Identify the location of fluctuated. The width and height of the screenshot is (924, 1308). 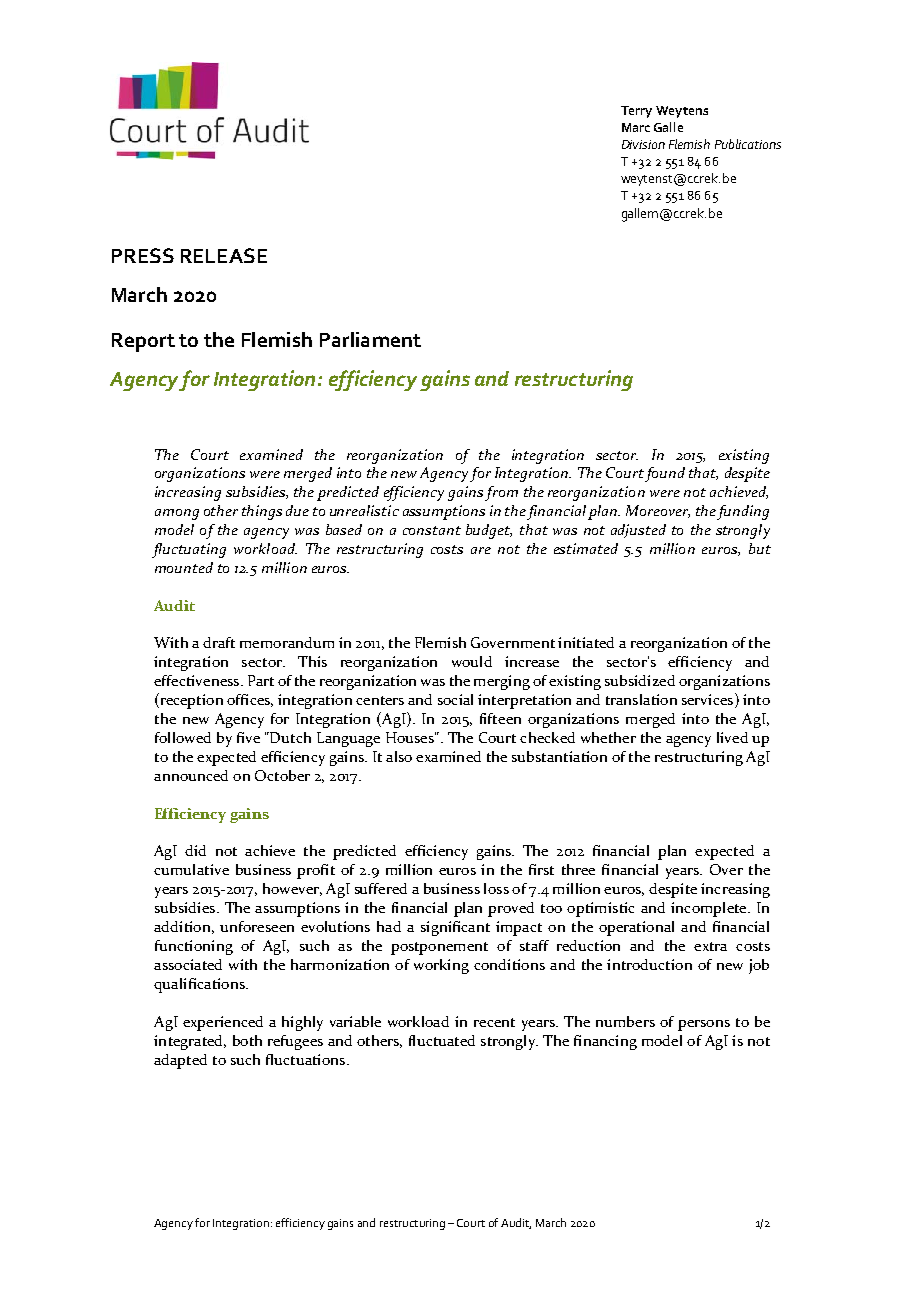
(442, 1040).
